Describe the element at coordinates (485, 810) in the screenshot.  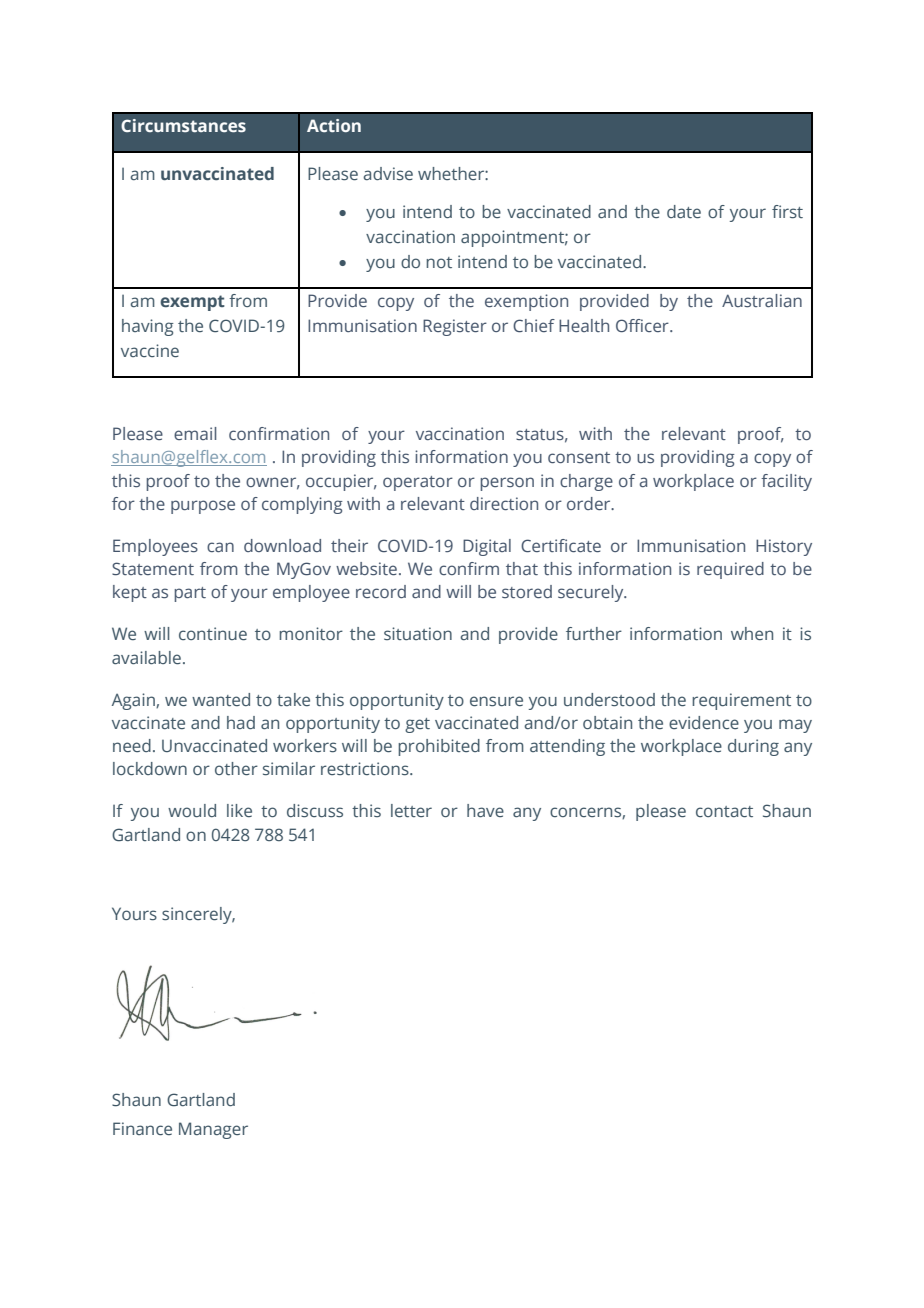
I see `have` at that location.
